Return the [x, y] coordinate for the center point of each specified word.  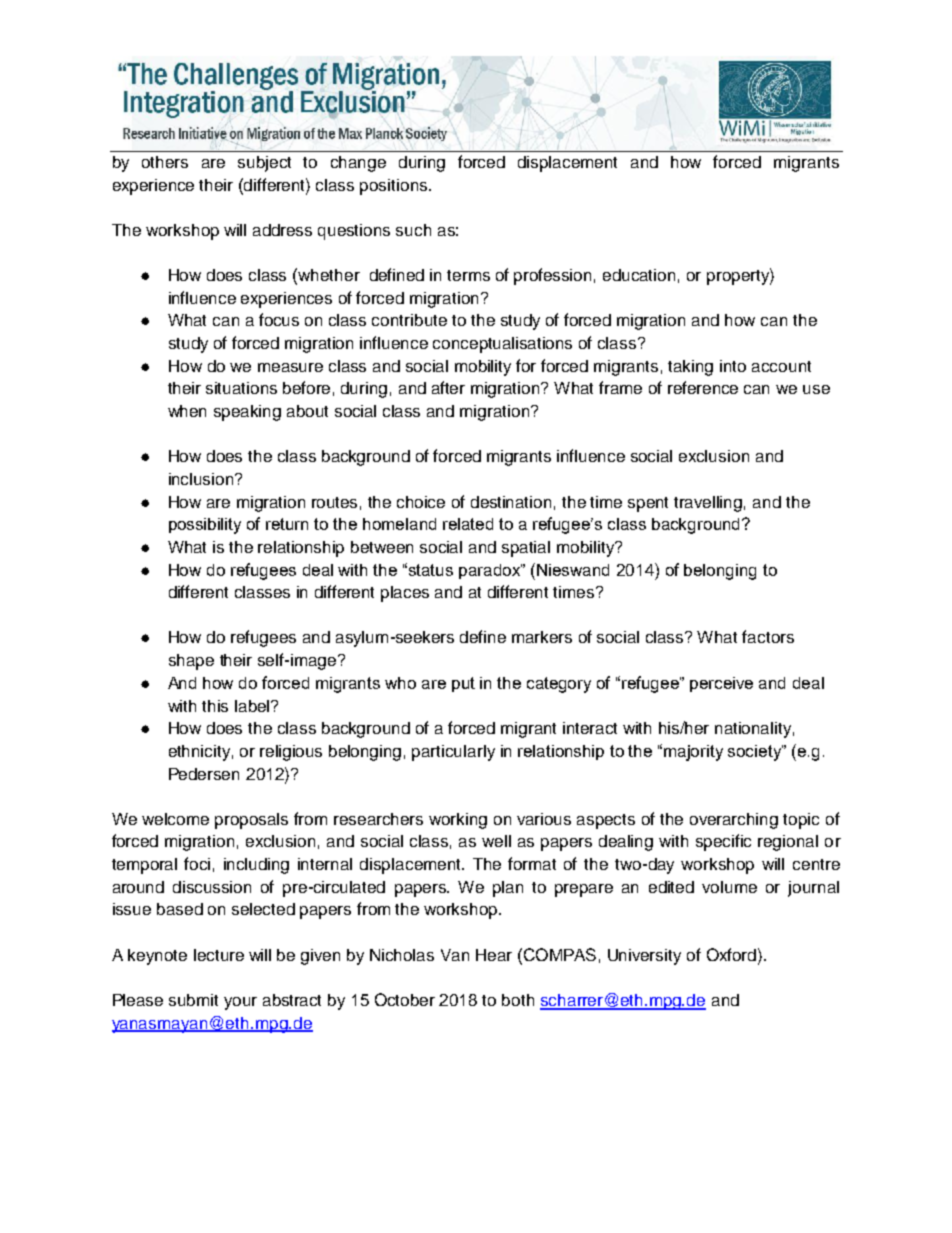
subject [264, 164]
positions [395, 187]
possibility [205, 526]
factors [768, 636]
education [639, 275]
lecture [219, 955]
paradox [490, 571]
